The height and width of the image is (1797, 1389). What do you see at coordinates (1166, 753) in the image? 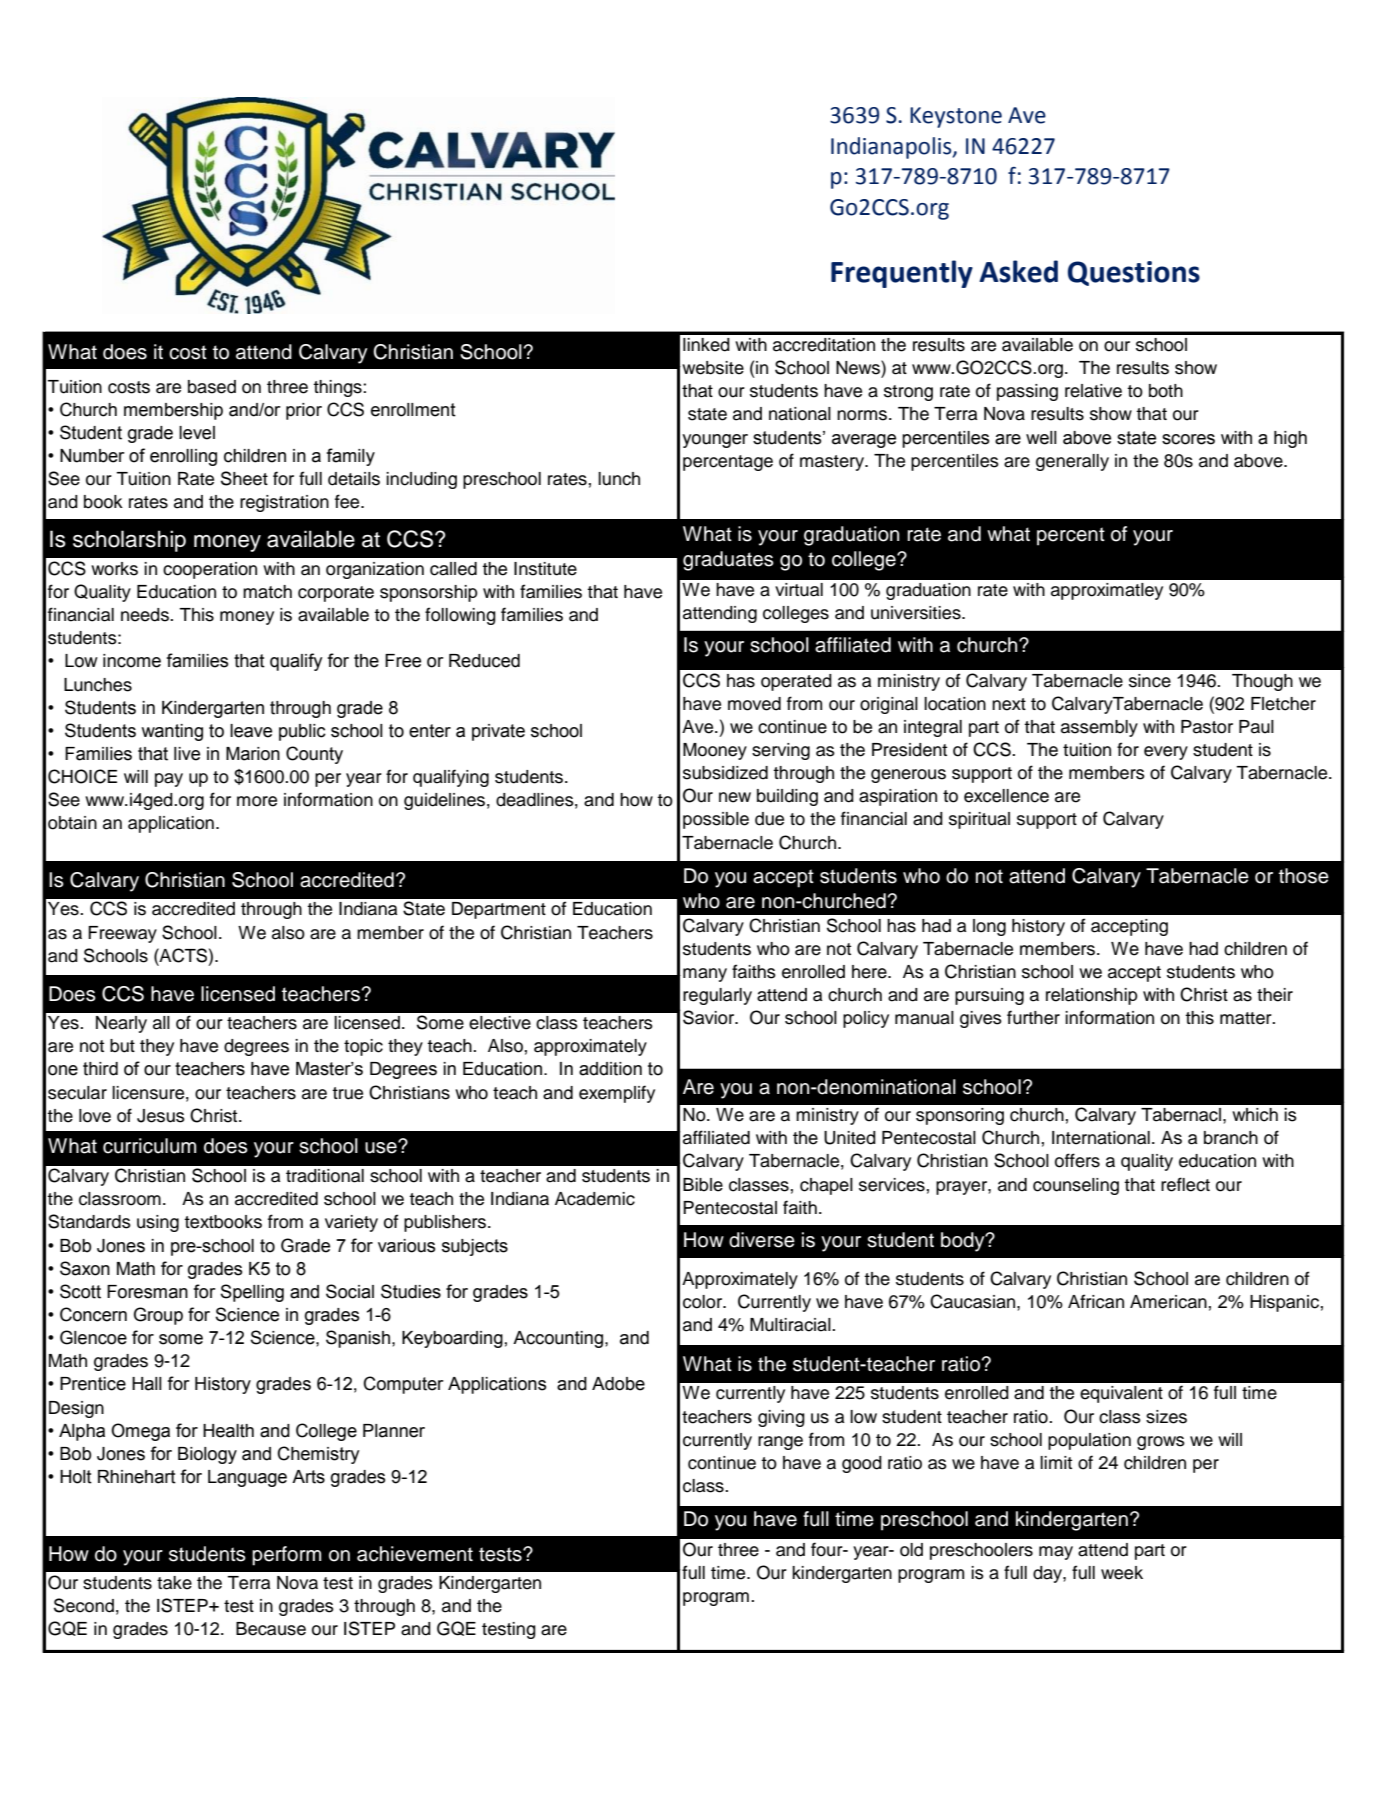
I see `every` at bounding box center [1166, 753].
